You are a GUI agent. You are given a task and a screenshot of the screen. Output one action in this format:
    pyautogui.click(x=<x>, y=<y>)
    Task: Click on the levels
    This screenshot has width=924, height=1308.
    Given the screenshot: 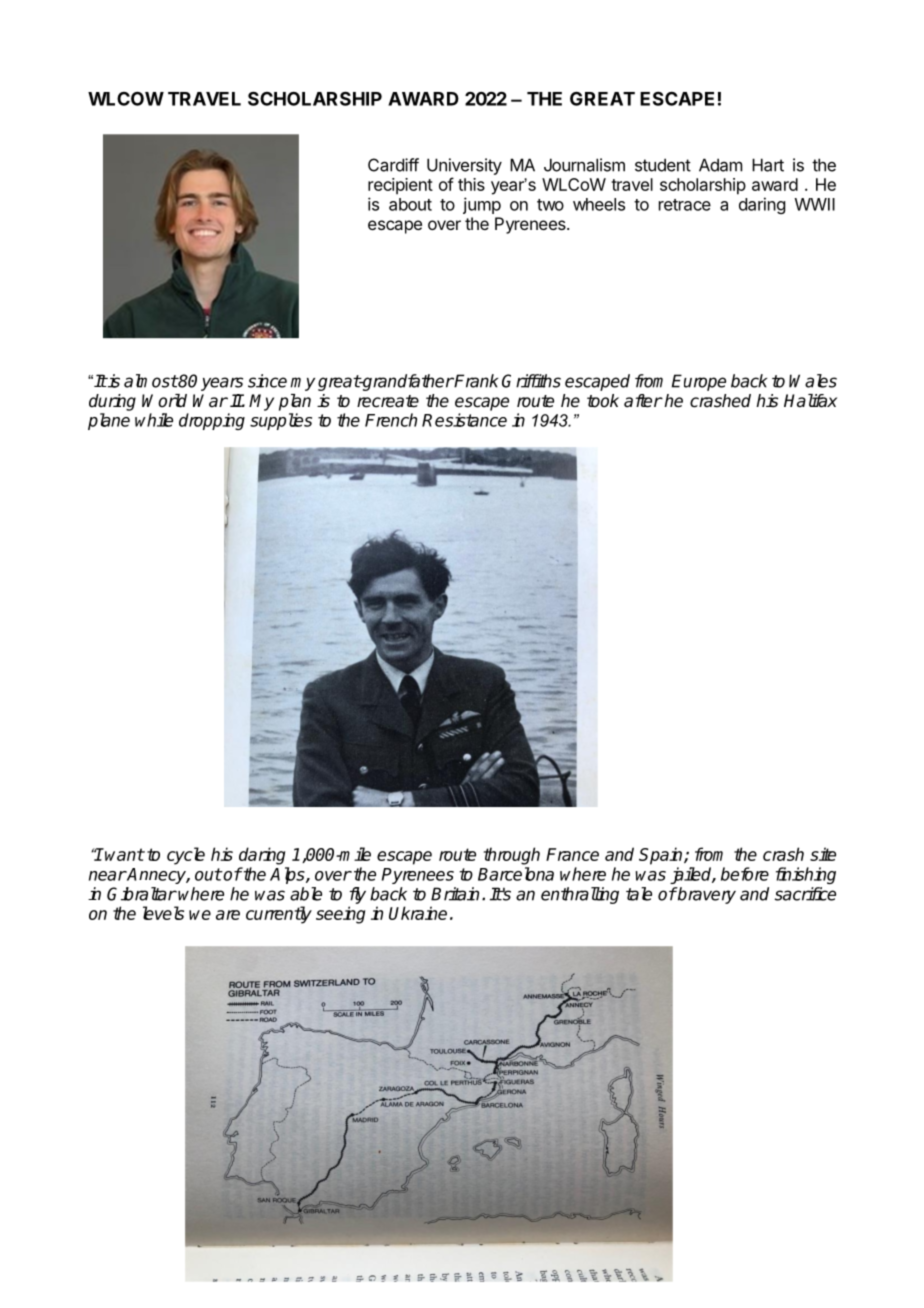 What is the action you would take?
    pyautogui.click(x=163, y=913)
